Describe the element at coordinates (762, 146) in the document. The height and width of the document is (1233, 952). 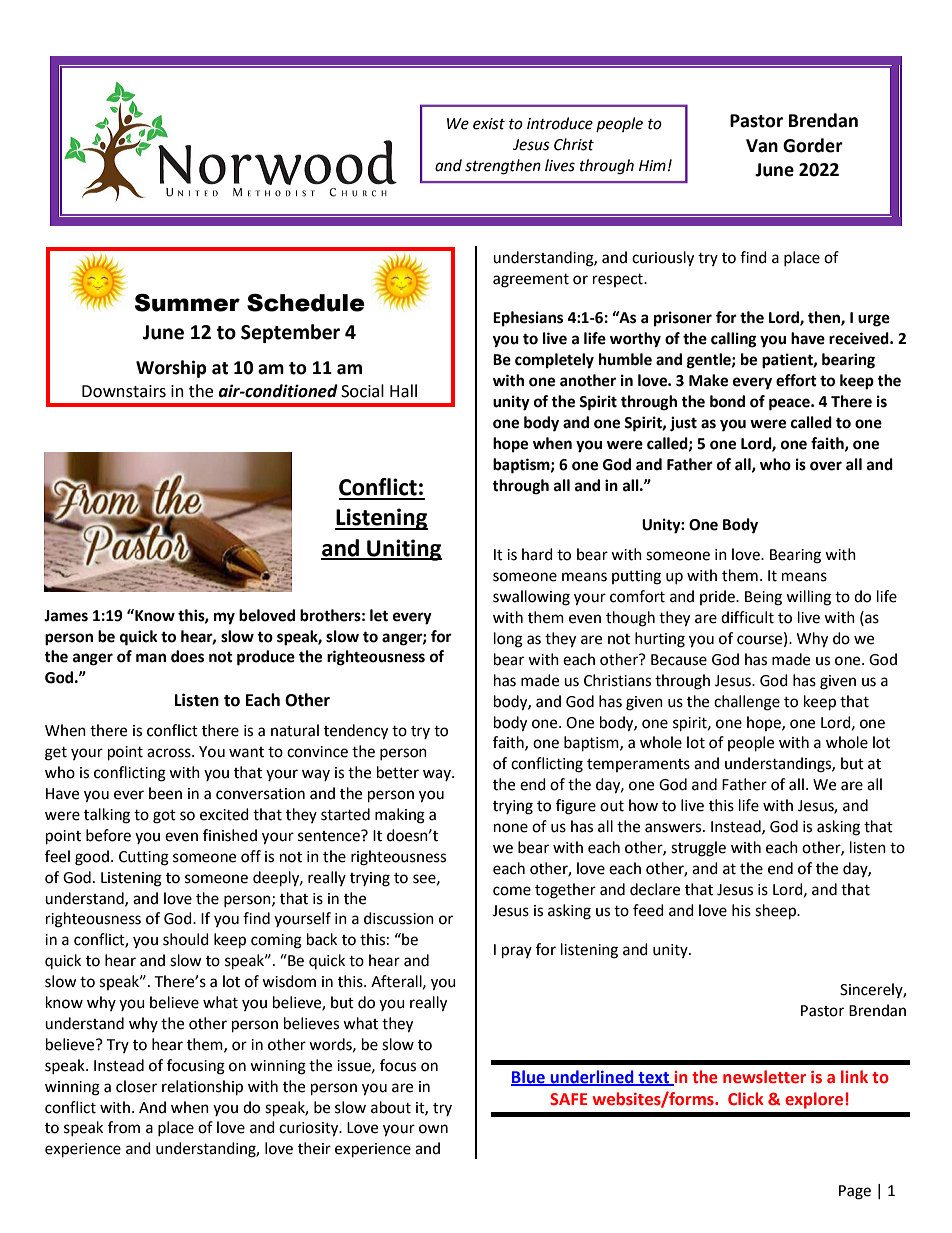
I see `Van` at that location.
